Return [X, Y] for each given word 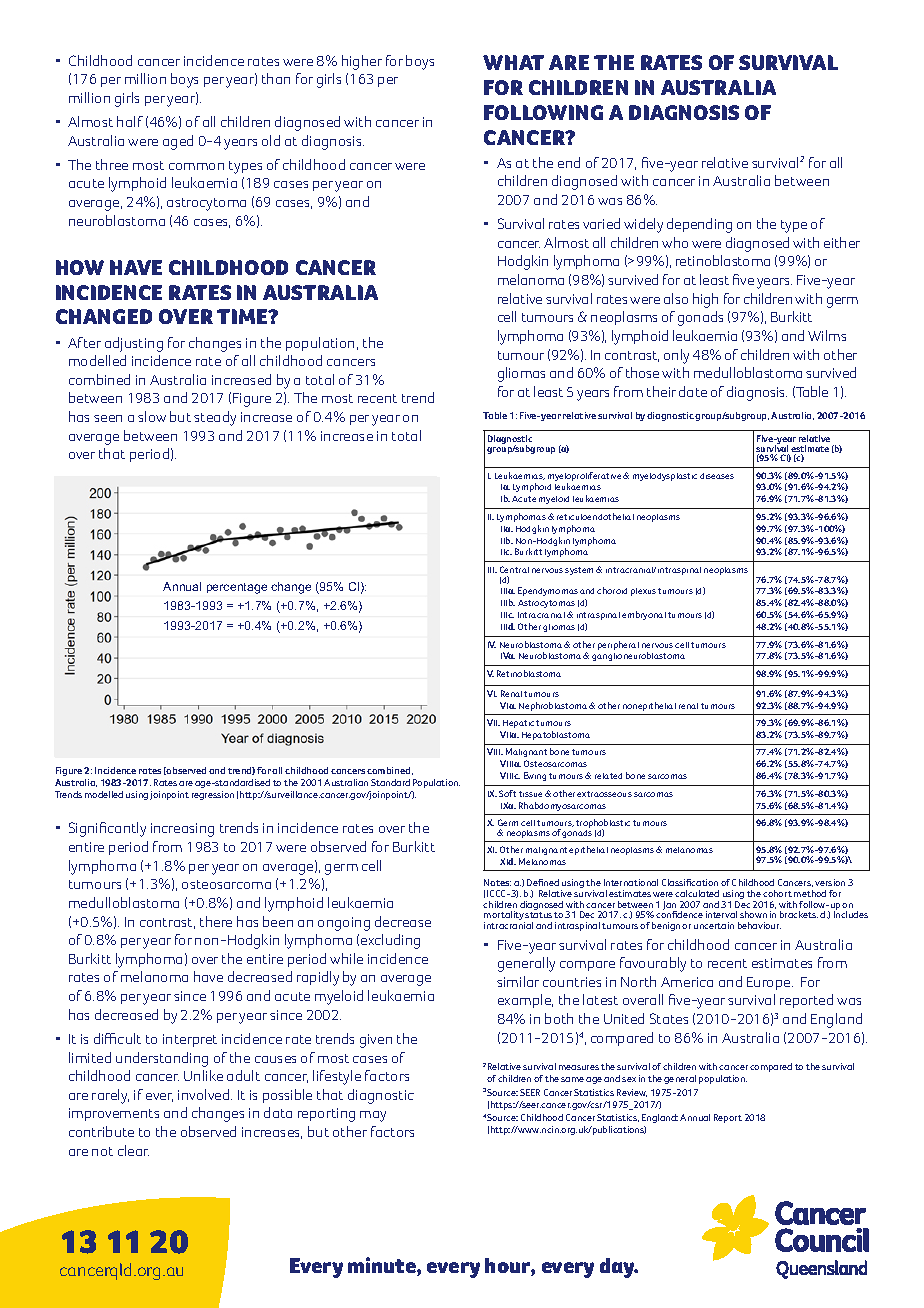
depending [699, 225]
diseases [717, 476]
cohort [777, 893]
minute [383, 1266]
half [130, 121]
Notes [497, 882]
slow [152, 416]
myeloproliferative [586, 478]
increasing [182, 830]
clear [133, 1150]
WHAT [513, 62]
